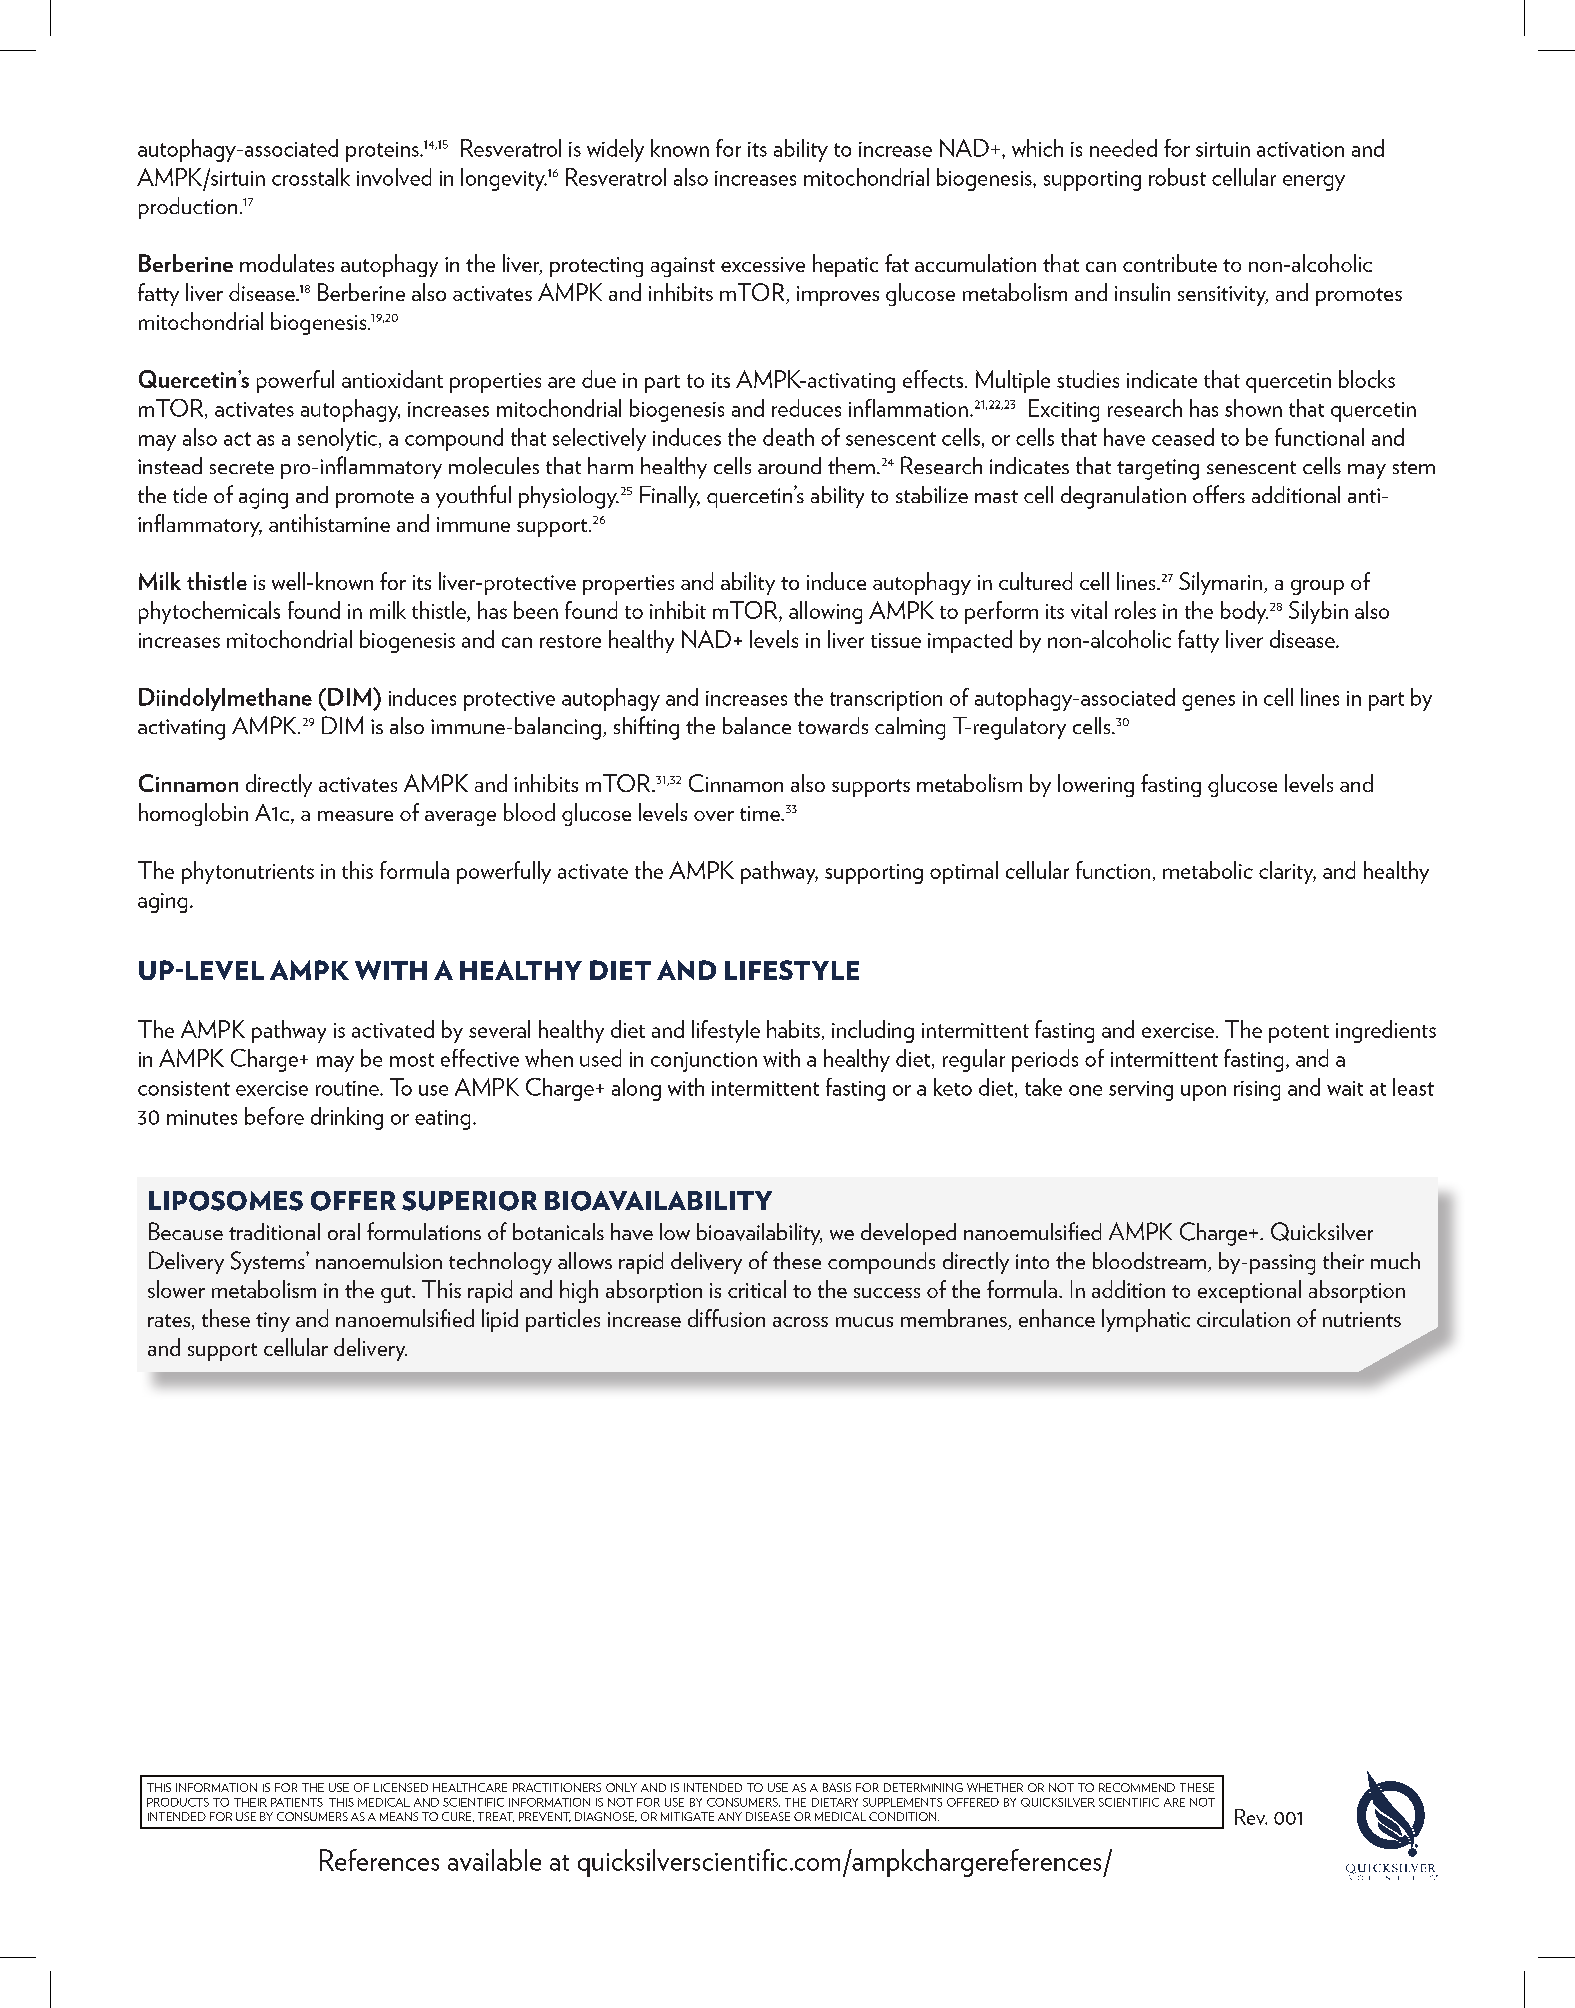 The width and height of the screenshot is (1575, 2008). What do you see at coordinates (1257, 1091) in the screenshot?
I see `rising` at bounding box center [1257, 1091].
